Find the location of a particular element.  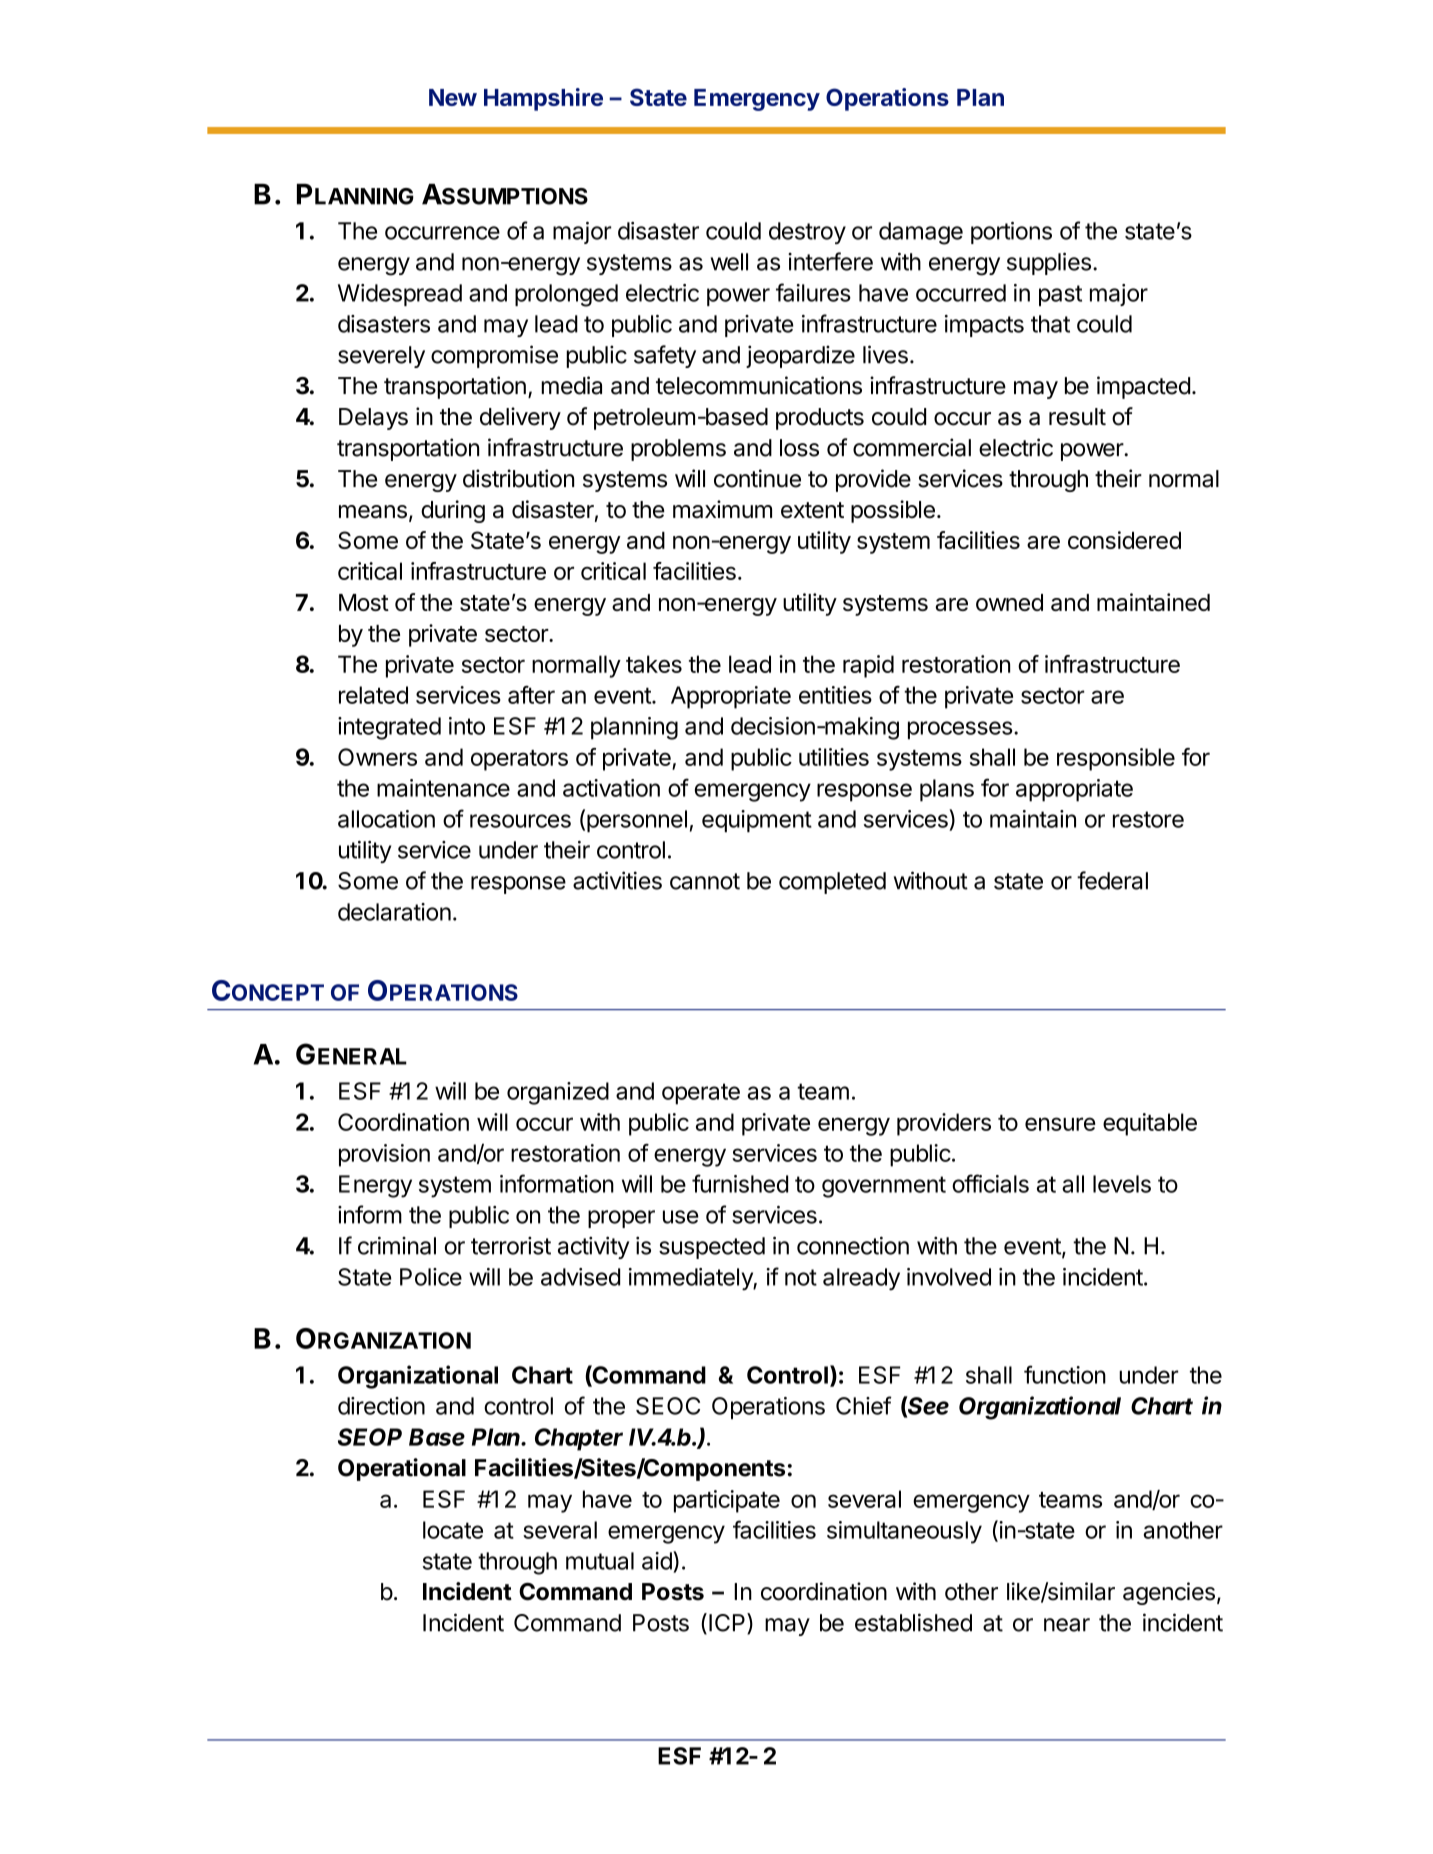

Operational is located at coordinates (402, 1469).
